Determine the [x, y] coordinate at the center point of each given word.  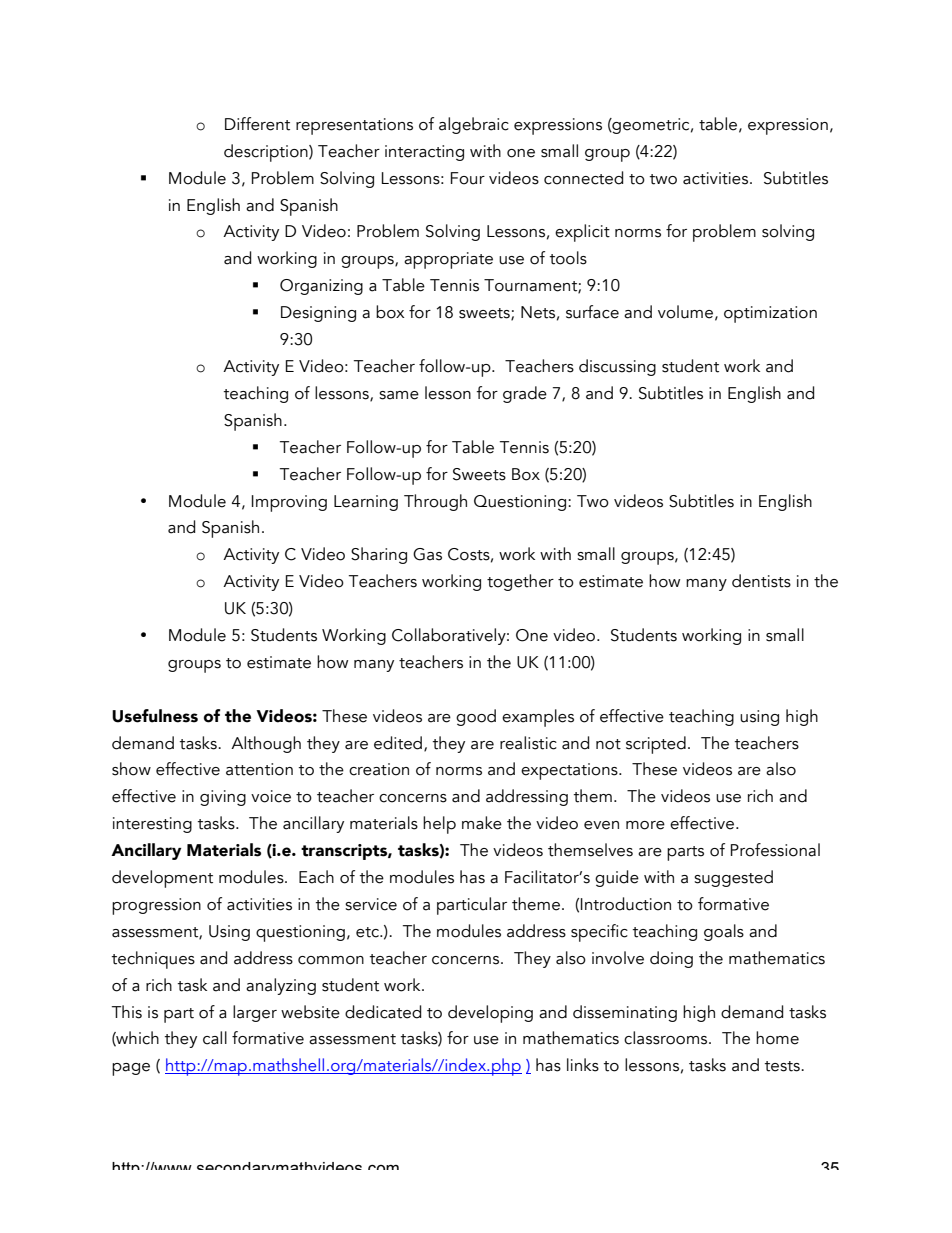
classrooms [667, 1038]
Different [257, 124]
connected [583, 178]
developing [490, 1014]
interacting [424, 153]
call [215, 1038]
